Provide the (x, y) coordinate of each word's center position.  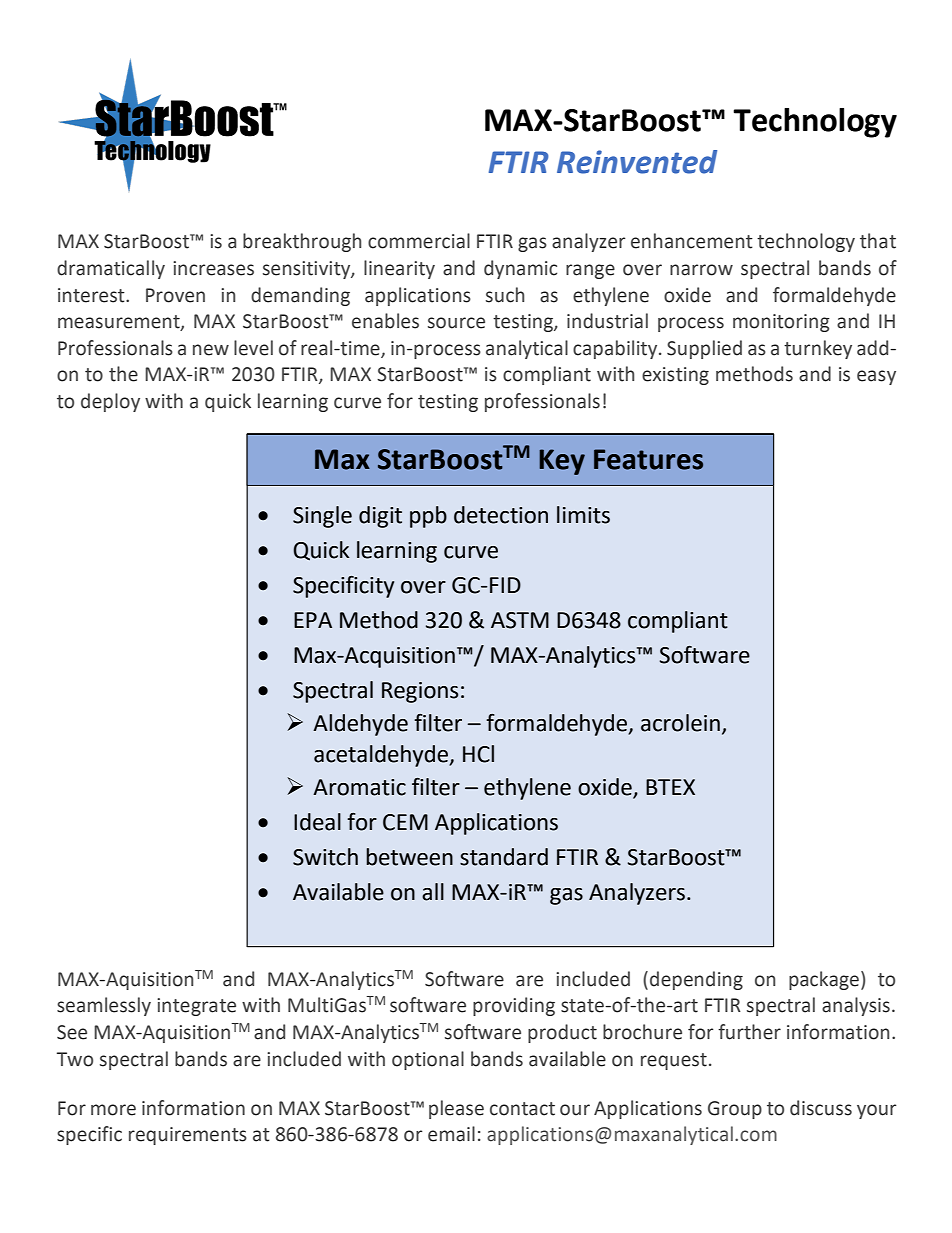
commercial (419, 241)
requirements (188, 1136)
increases (213, 268)
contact (522, 1109)
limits (583, 515)
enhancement (692, 241)
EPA (313, 620)
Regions (420, 692)
